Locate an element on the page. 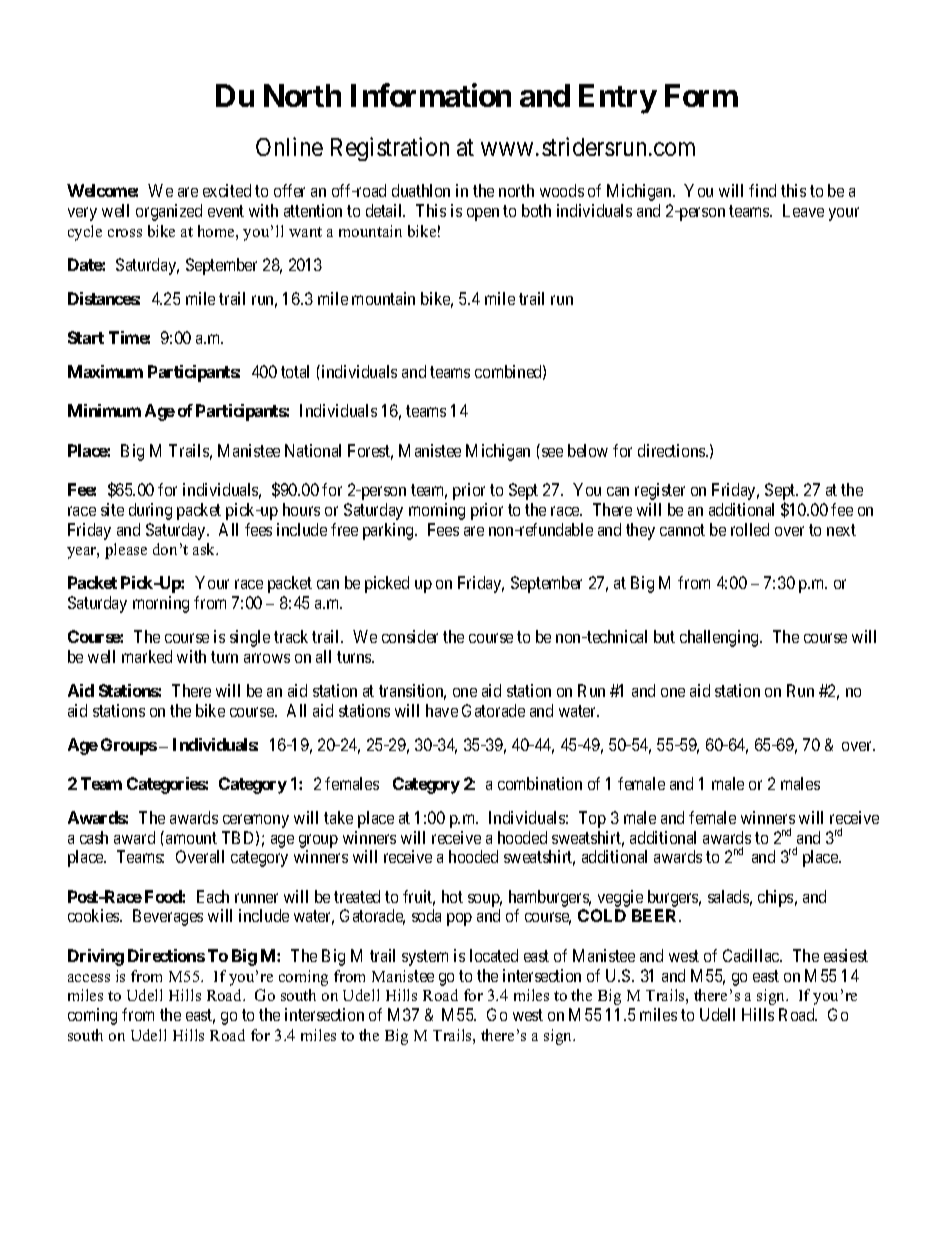 The width and height of the page is (952, 1233). find is located at coordinates (762, 190).
